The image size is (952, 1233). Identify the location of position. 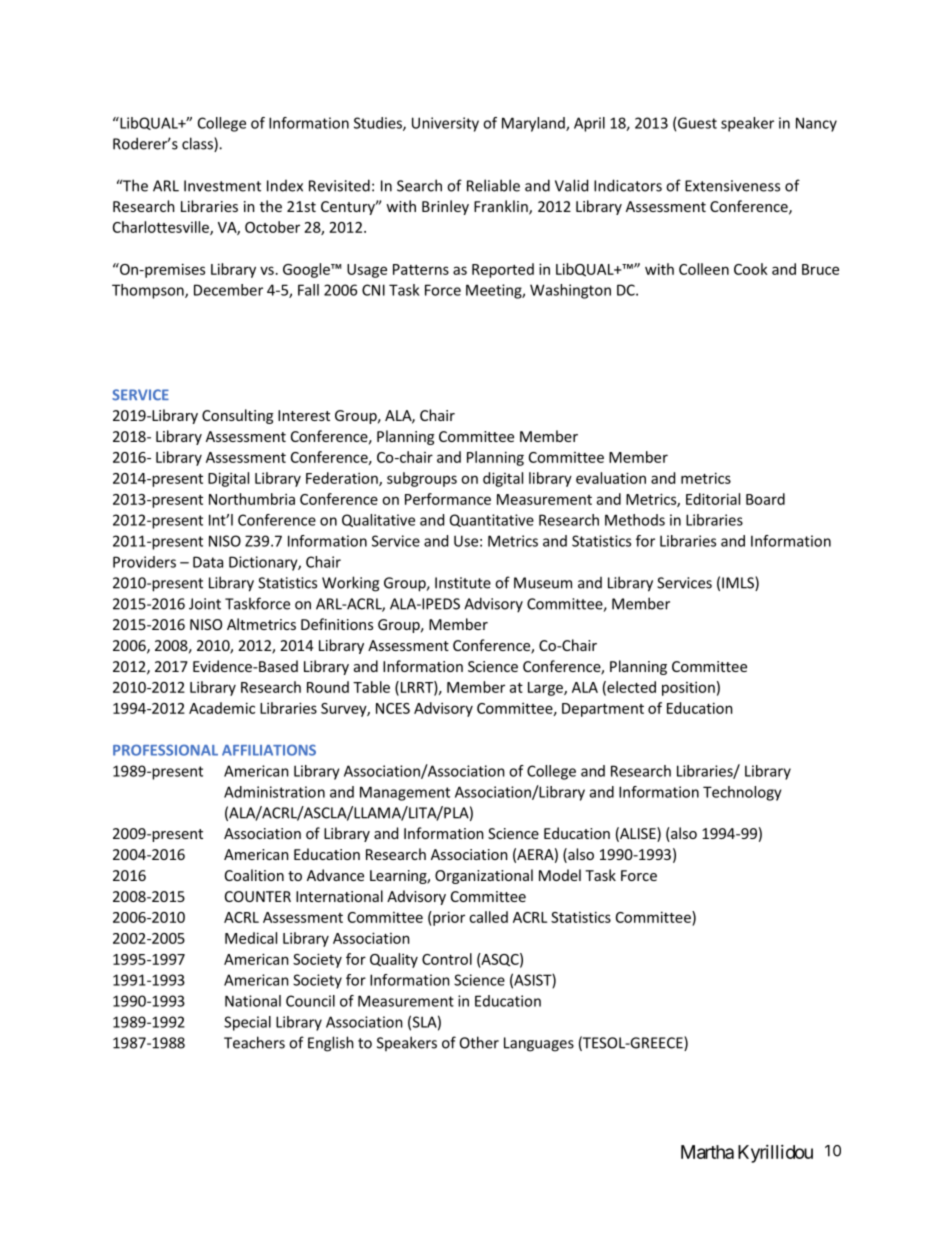
(688, 688).
